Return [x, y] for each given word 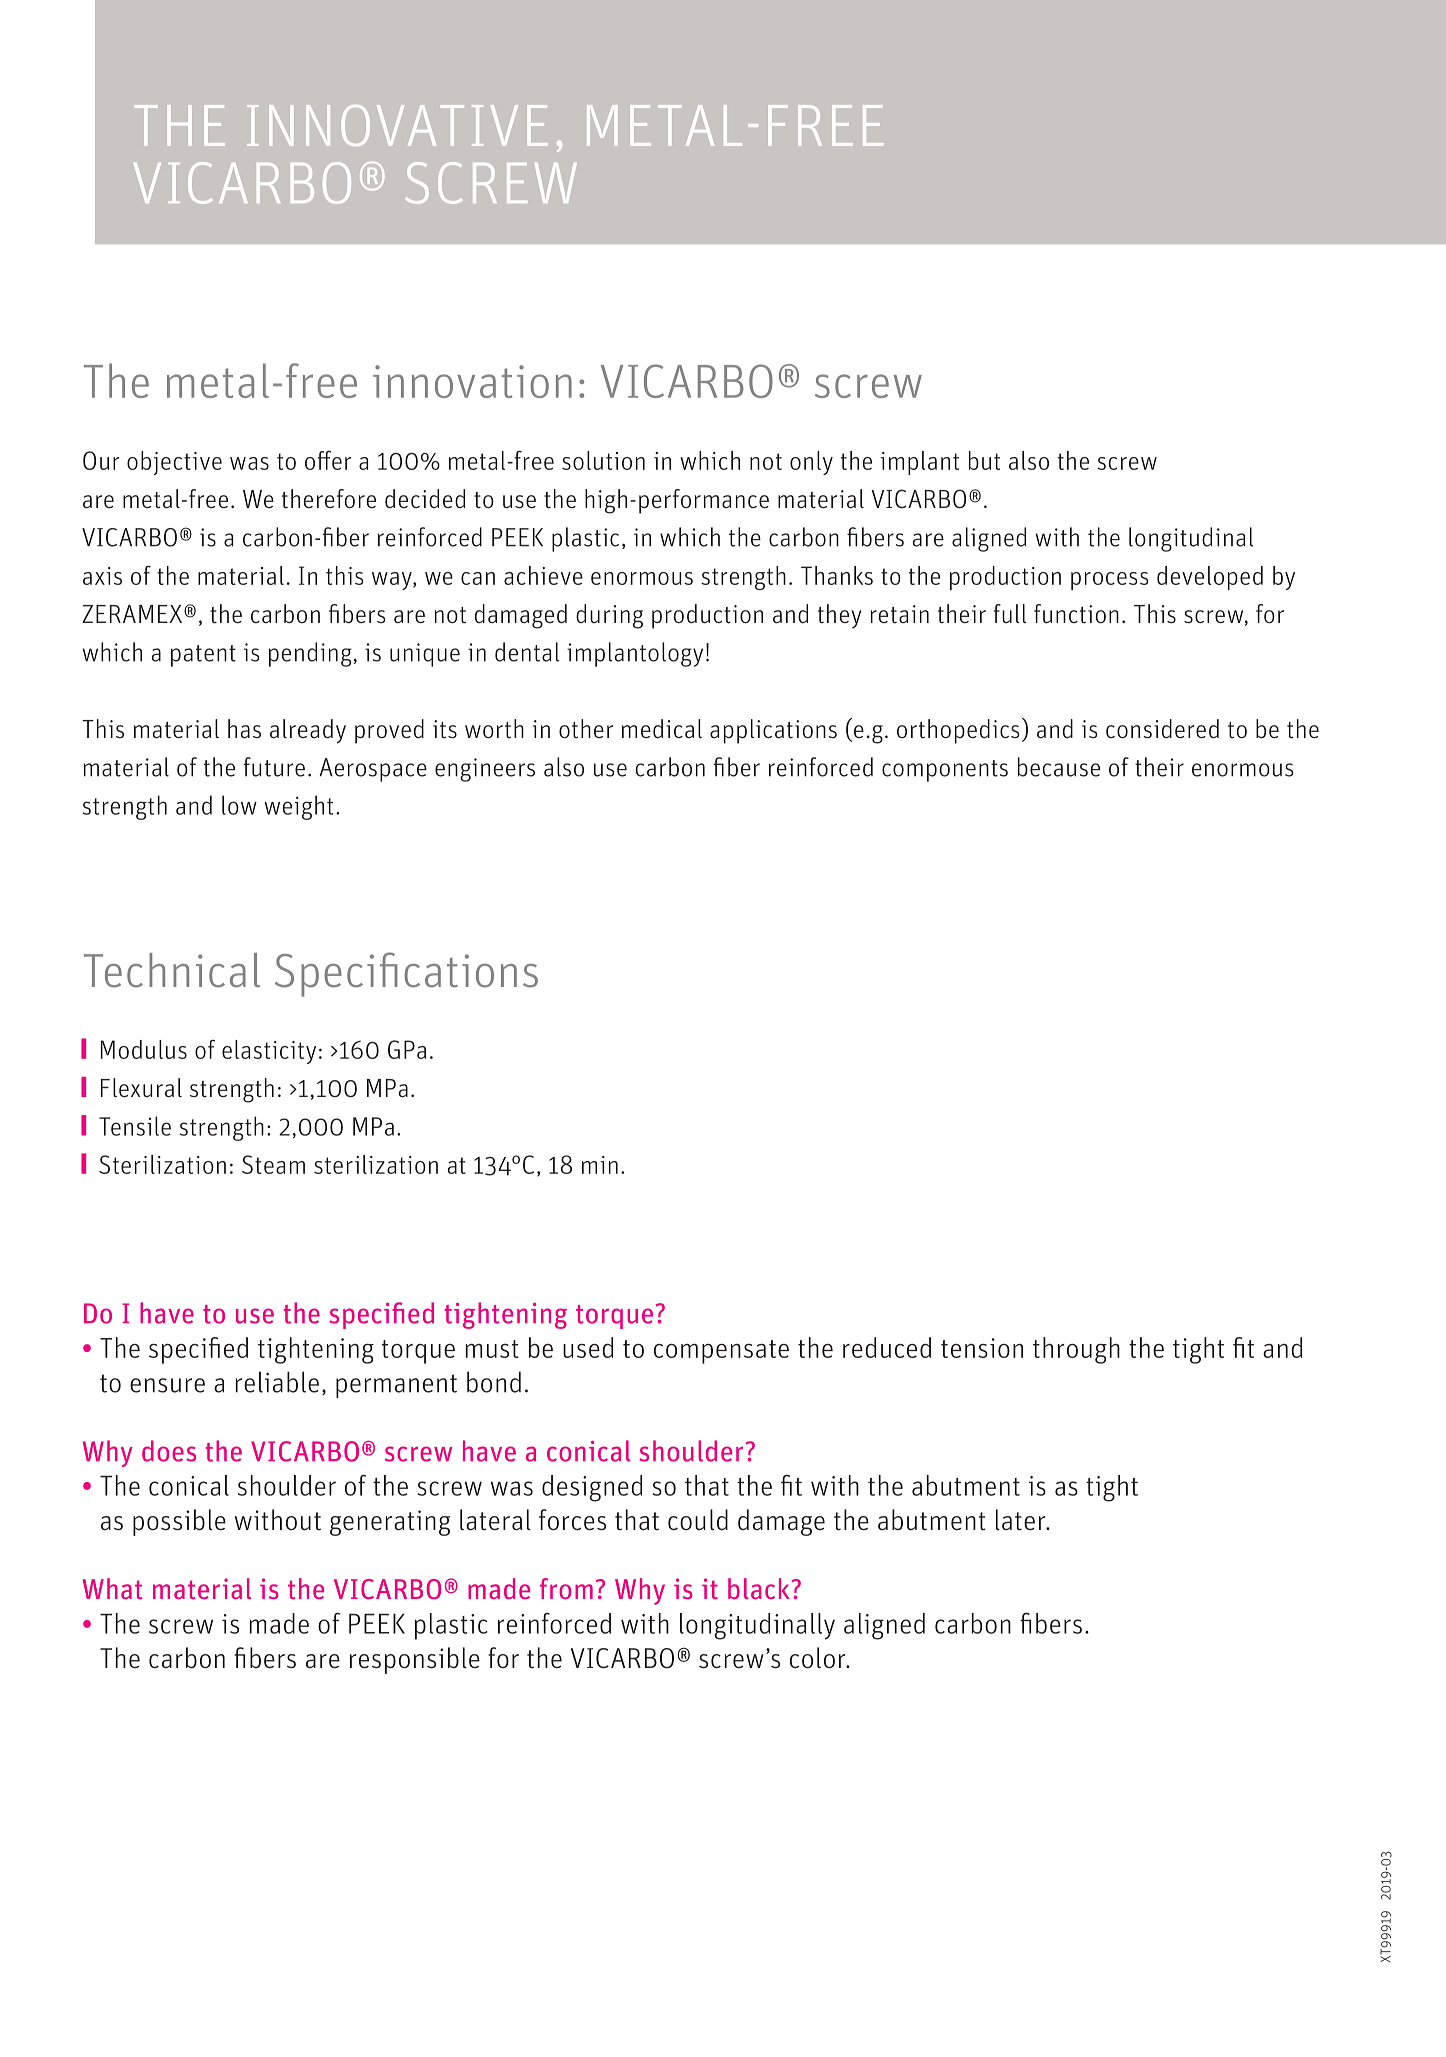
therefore [329, 498]
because [1059, 767]
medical [662, 728]
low [239, 805]
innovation [472, 381]
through [1076, 1350]
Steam [273, 1164]
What [112, 1588]
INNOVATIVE [397, 125]
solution [603, 460]
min [600, 1165]
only [811, 463]
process [1109, 581]
